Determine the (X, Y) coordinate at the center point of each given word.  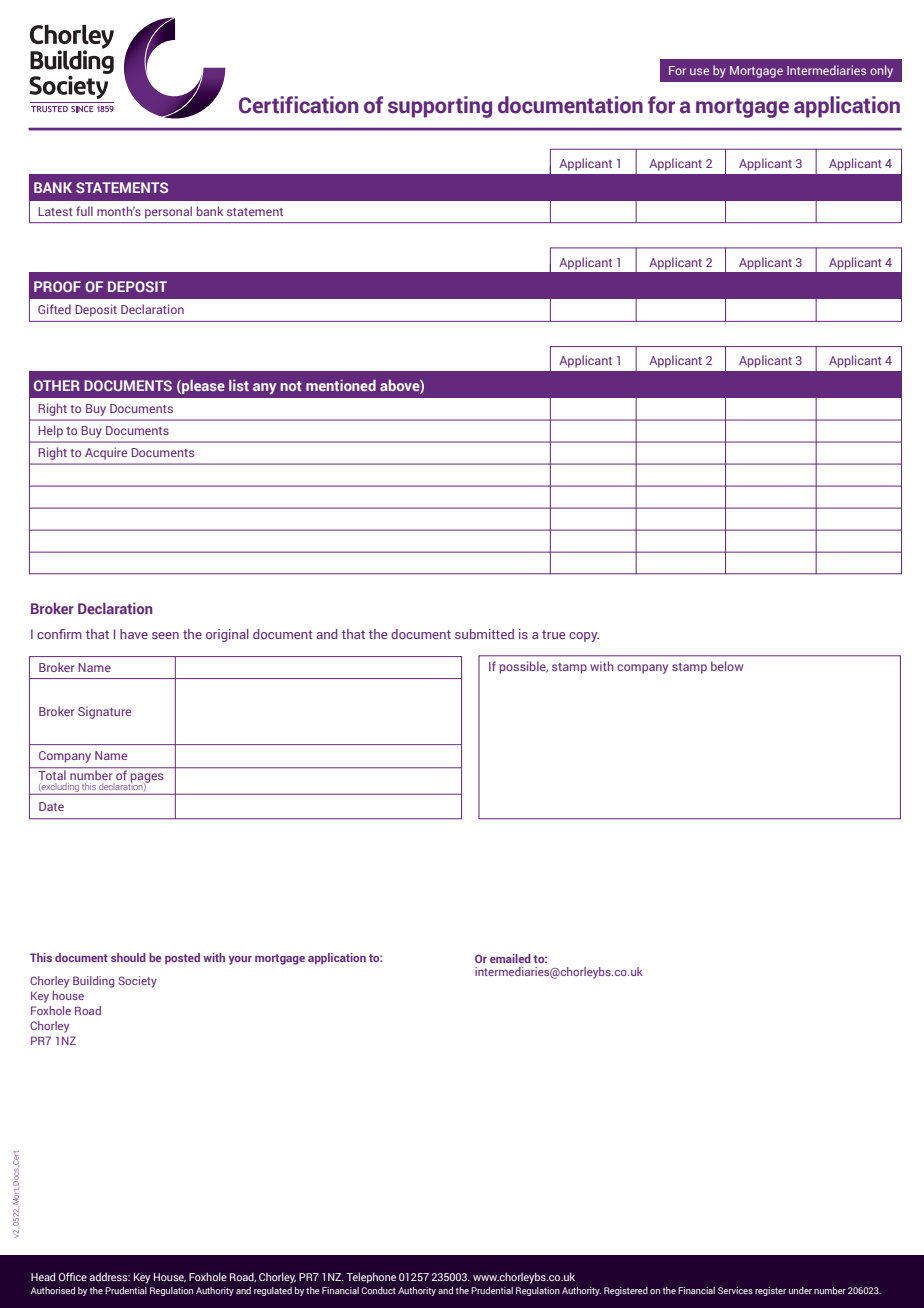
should (128, 957)
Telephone (371, 1277)
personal (168, 212)
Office (73, 1276)
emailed (510, 958)
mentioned (341, 385)
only (881, 71)
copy (584, 637)
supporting (440, 107)
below (727, 666)
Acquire (106, 453)
